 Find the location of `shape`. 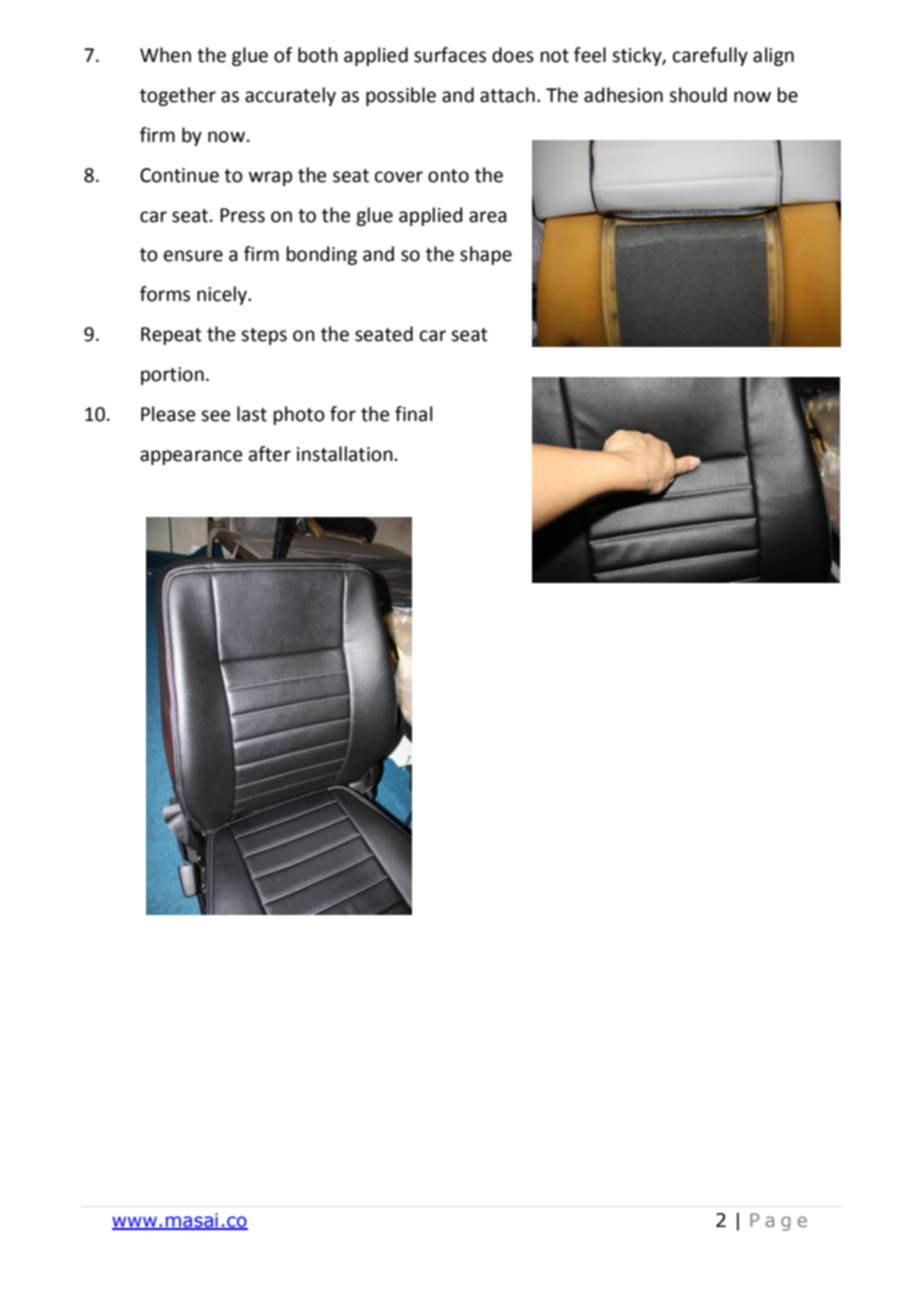

shape is located at coordinates (486, 255).
